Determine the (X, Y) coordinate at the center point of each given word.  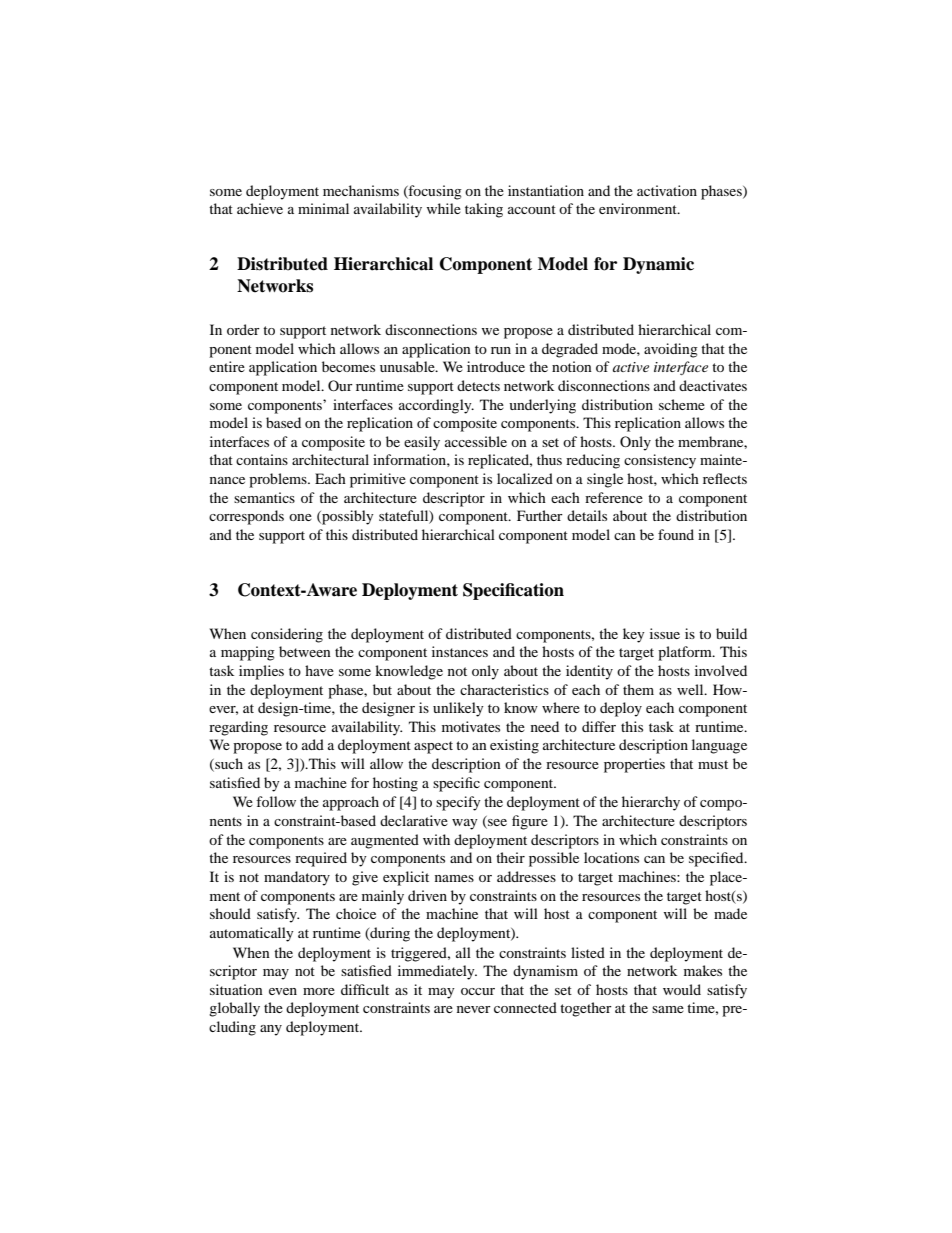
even (283, 991)
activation (667, 190)
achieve (260, 208)
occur (478, 991)
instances (460, 651)
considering (287, 635)
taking (484, 210)
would (682, 989)
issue (665, 633)
